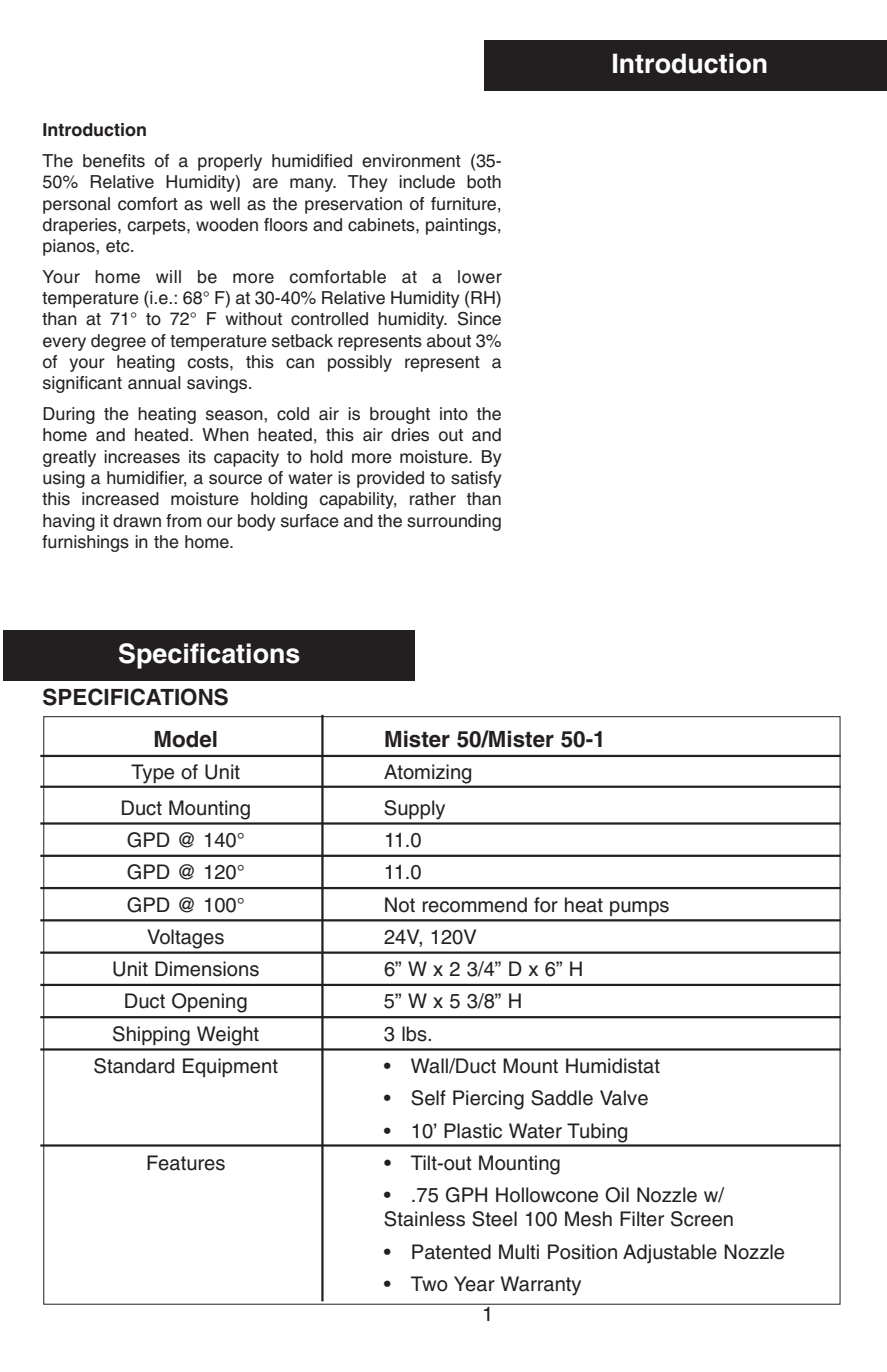 This screenshot has height=1372, width=887. Describe the element at coordinates (368, 183) in the screenshot. I see `They` at that location.
